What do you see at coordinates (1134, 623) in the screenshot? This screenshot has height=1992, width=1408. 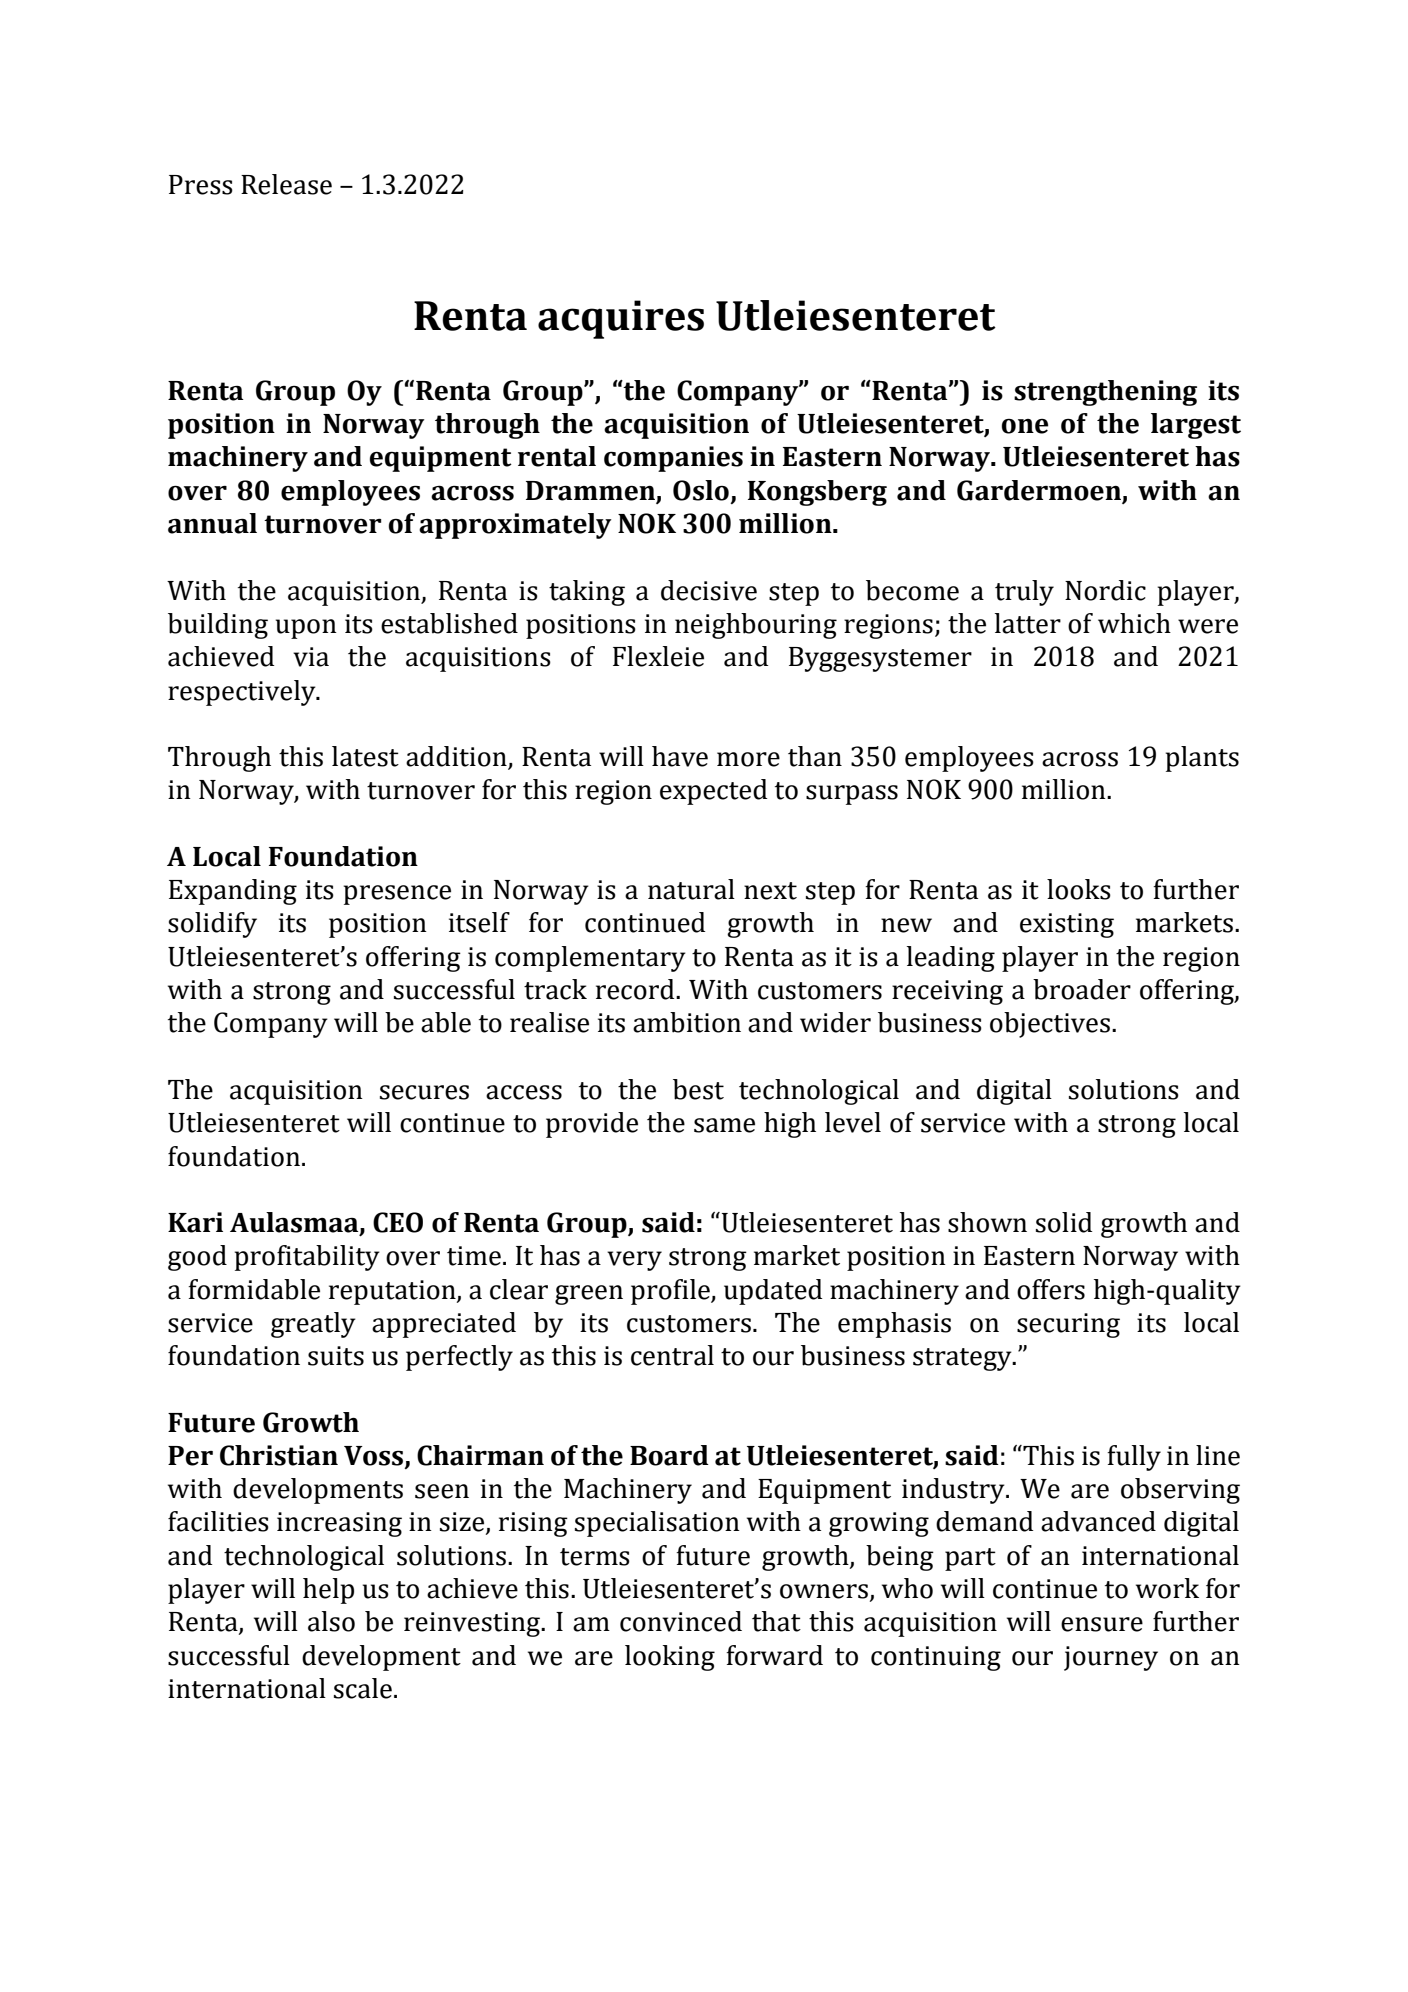 I see `which` at bounding box center [1134, 623].
